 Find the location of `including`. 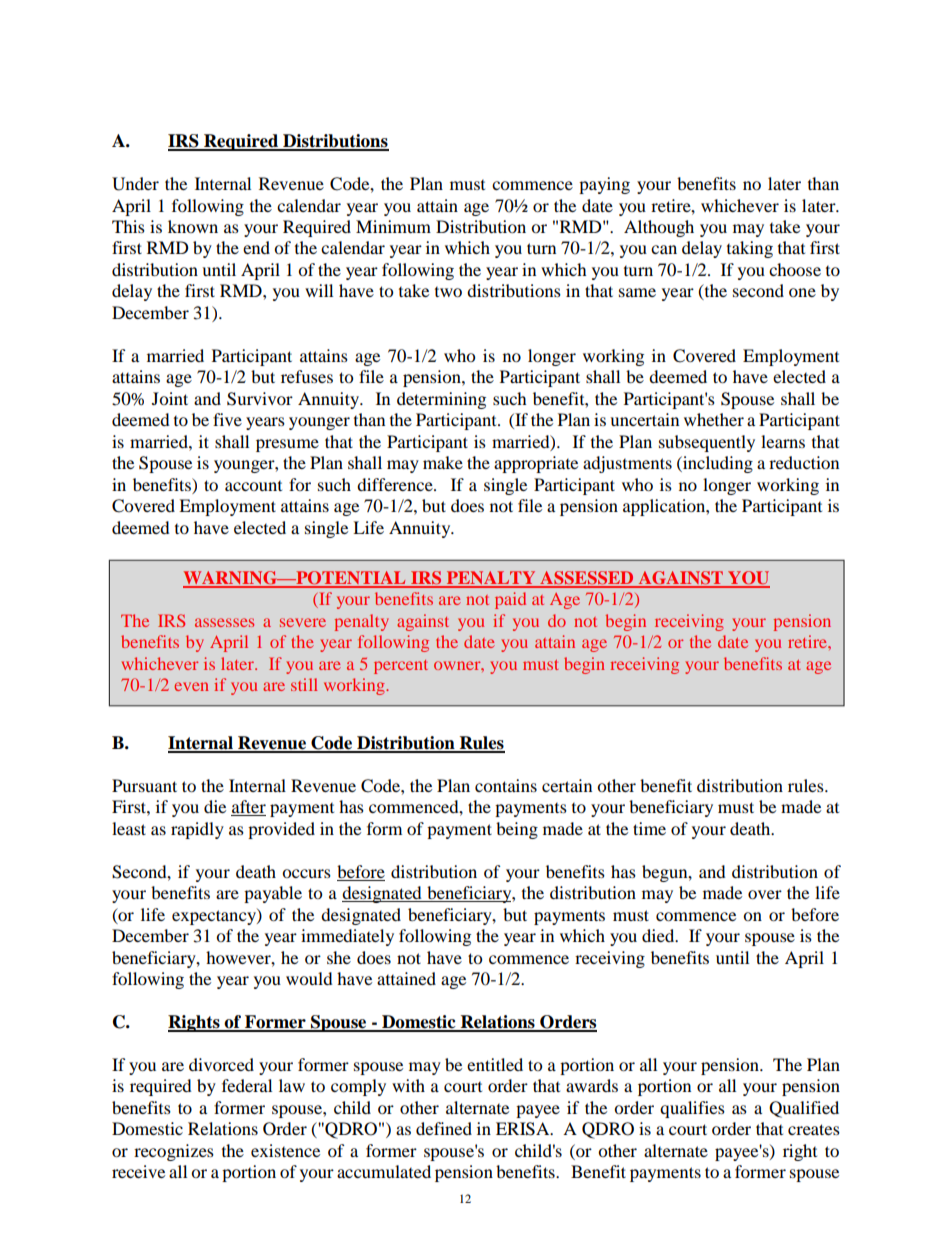

including is located at coordinates (717, 464).
